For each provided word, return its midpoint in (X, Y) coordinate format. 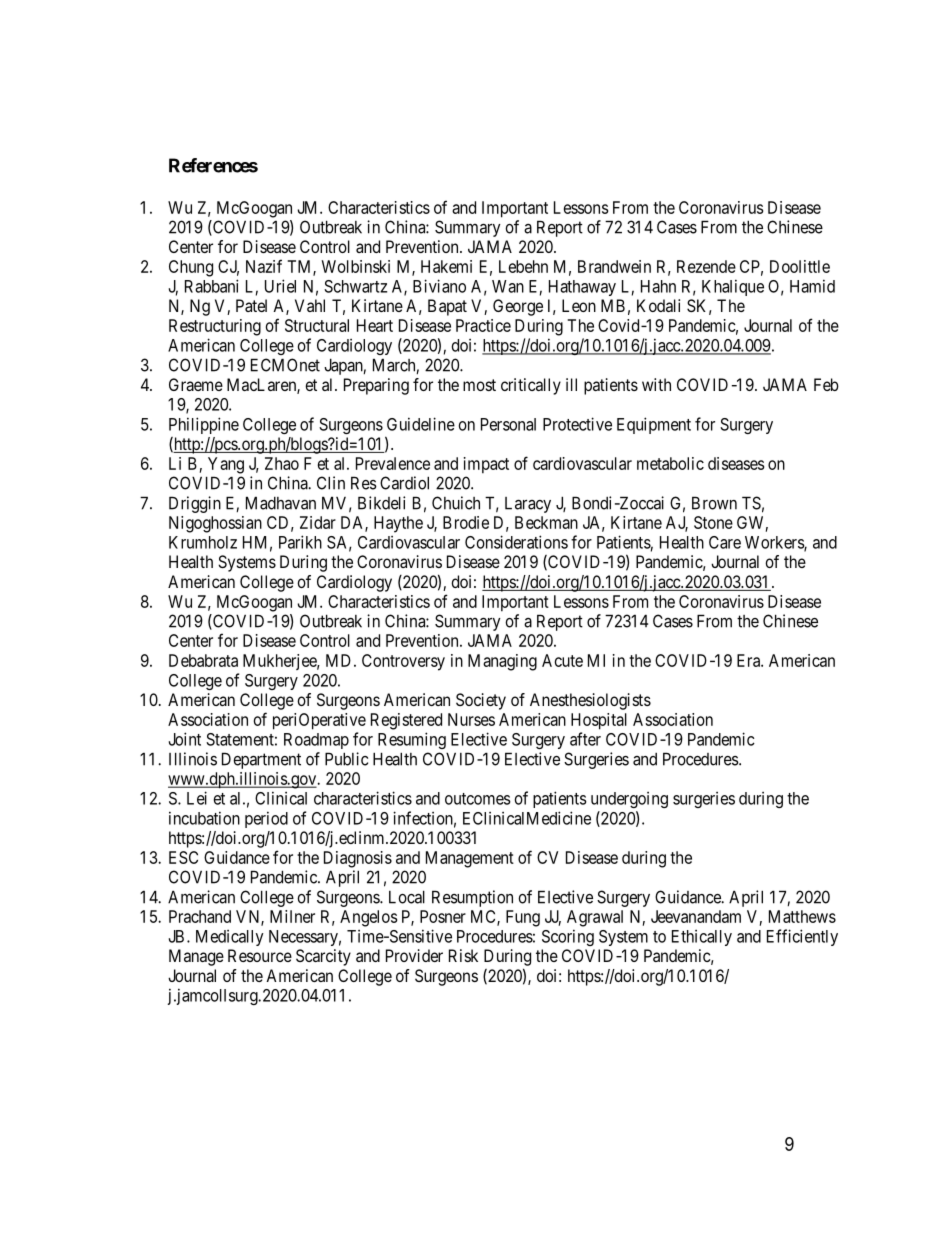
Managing (502, 662)
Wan (508, 286)
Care (725, 542)
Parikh (300, 542)
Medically (230, 938)
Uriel (280, 286)
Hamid (812, 286)
